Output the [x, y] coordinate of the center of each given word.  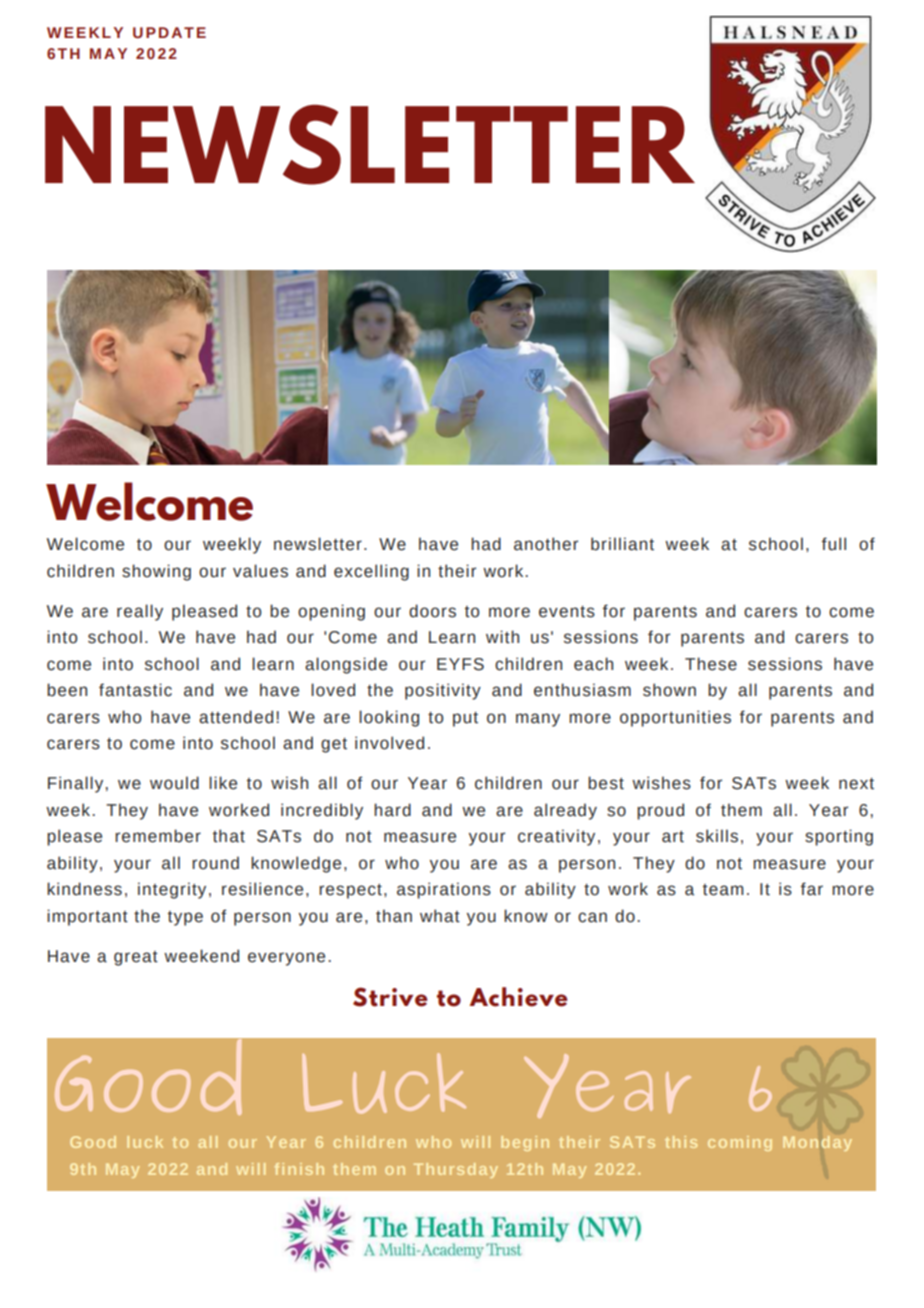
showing [156, 572]
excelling [371, 572]
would [174, 783]
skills [717, 836]
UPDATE [169, 32]
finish [299, 1169]
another [546, 544]
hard [392, 810]
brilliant [622, 544]
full [834, 544]
